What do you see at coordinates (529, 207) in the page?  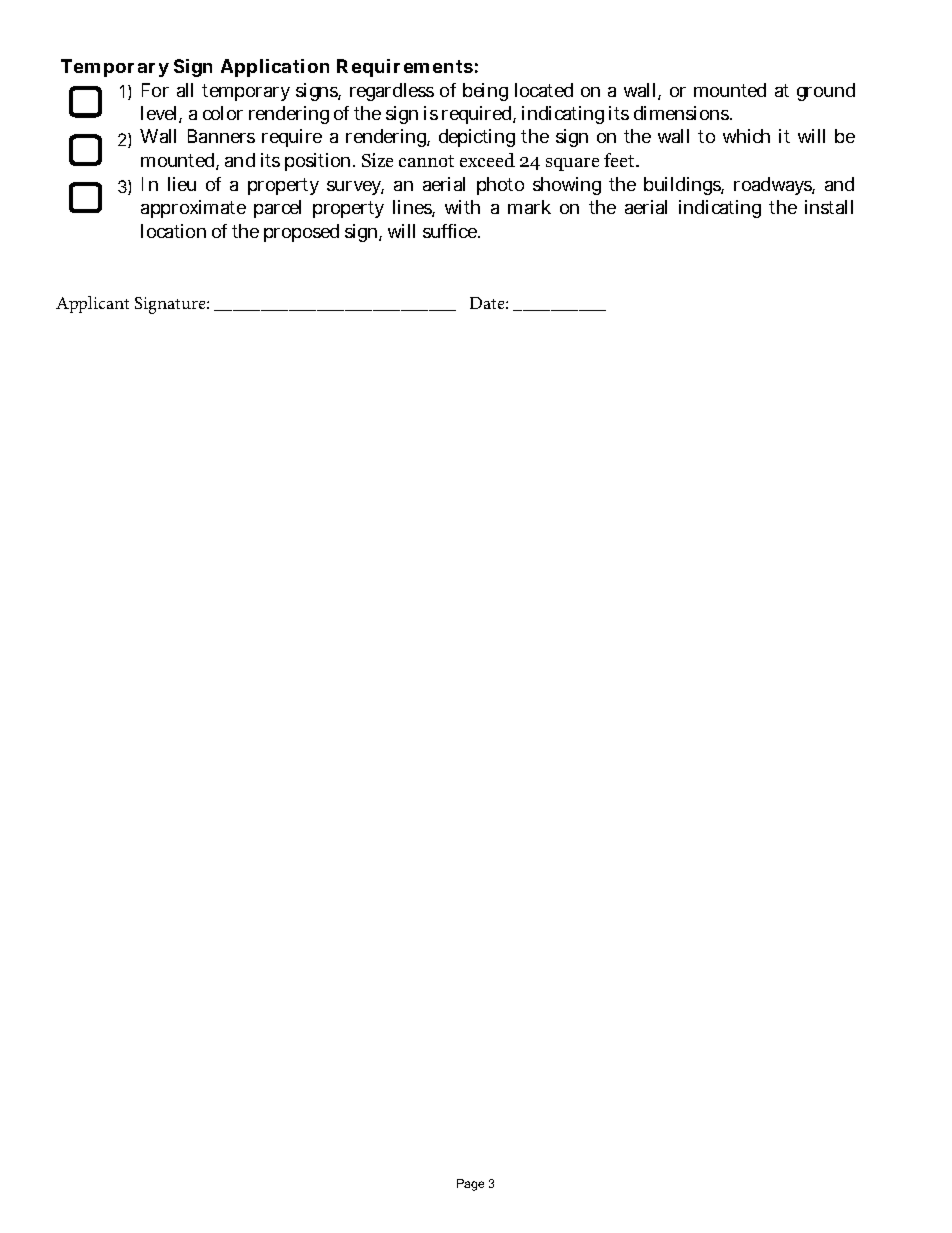 I see `mark` at bounding box center [529, 207].
